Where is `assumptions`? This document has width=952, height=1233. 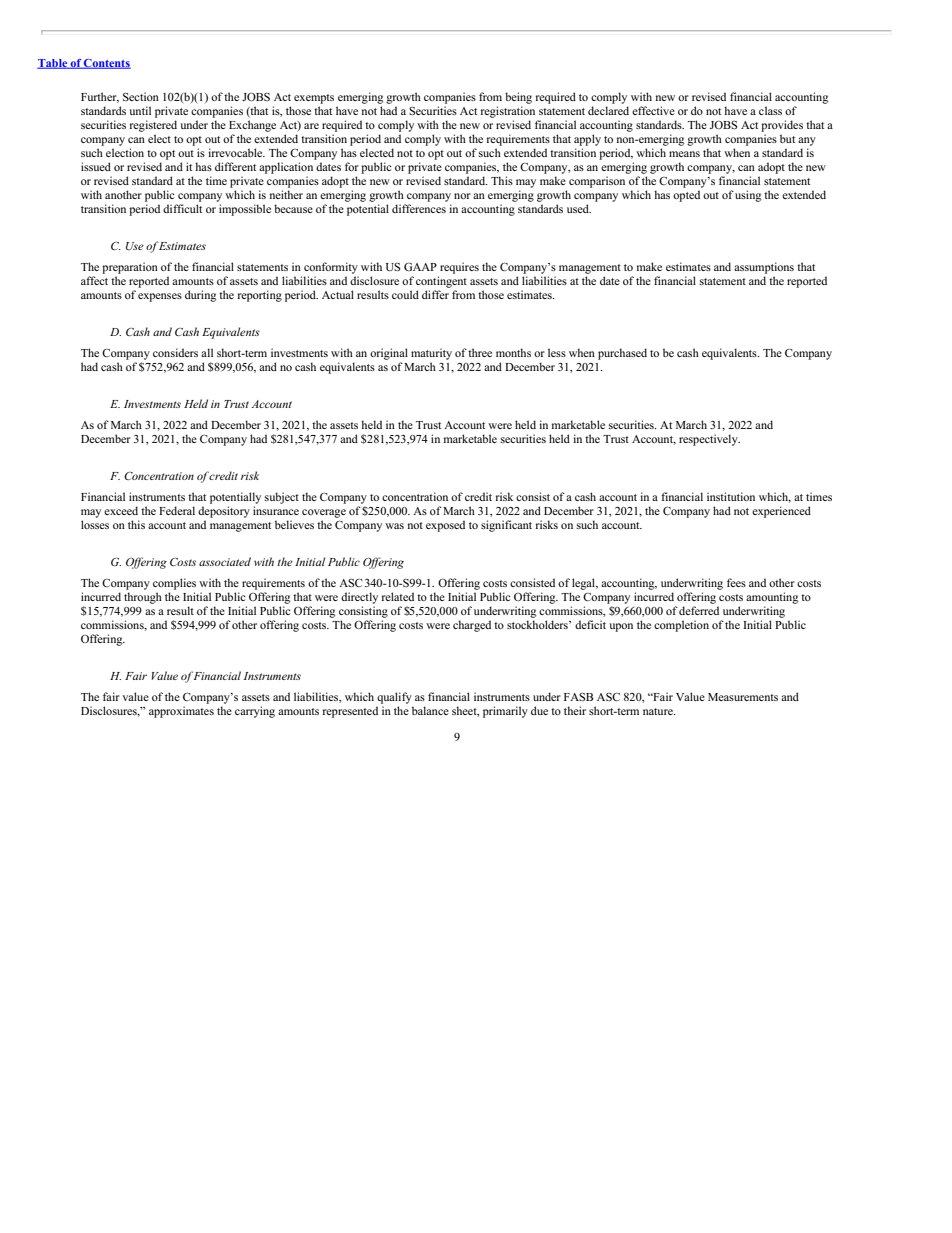 assumptions is located at coordinates (764, 268).
